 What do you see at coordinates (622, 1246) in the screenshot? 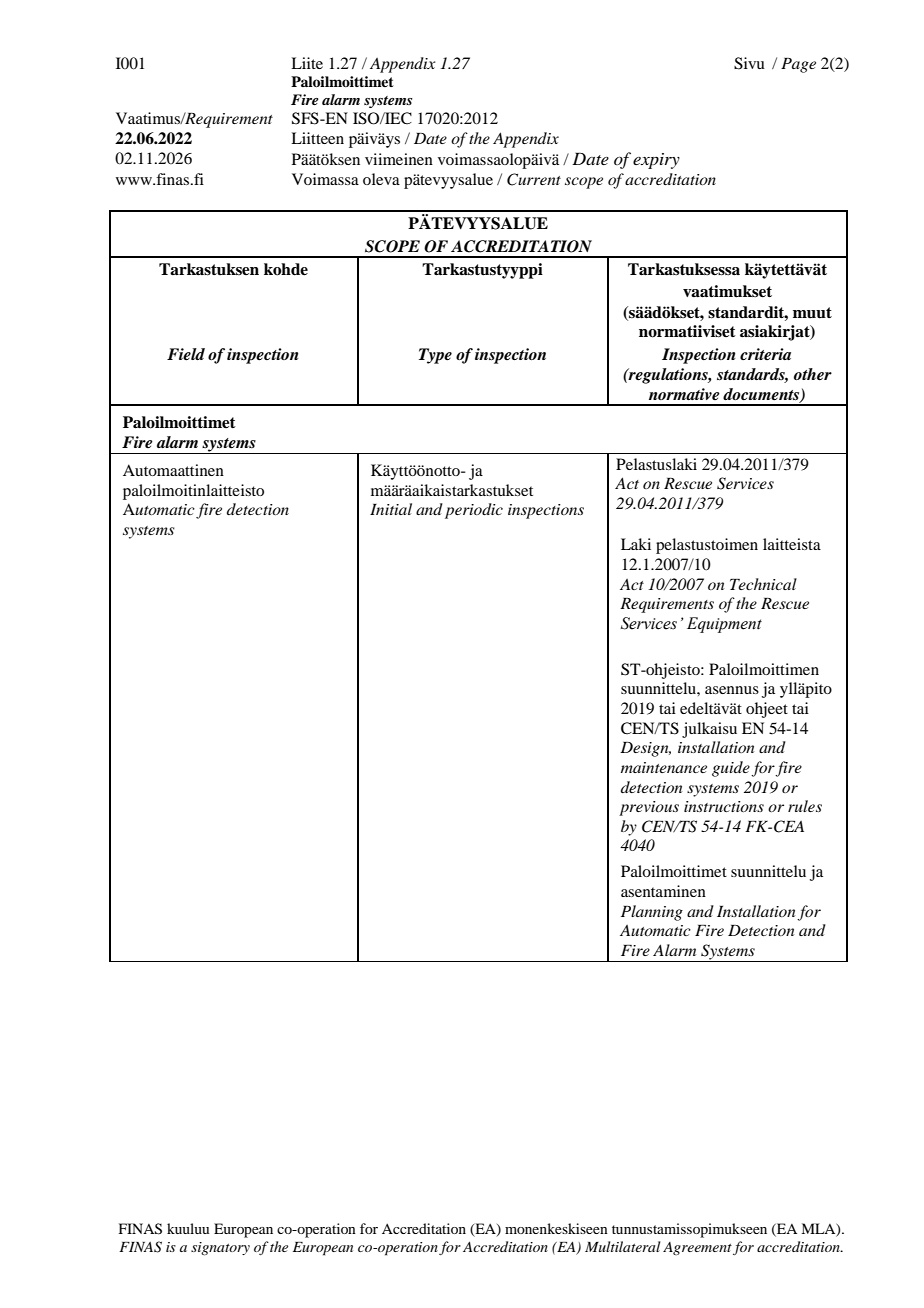
I see `Multilateral` at bounding box center [622, 1246].
